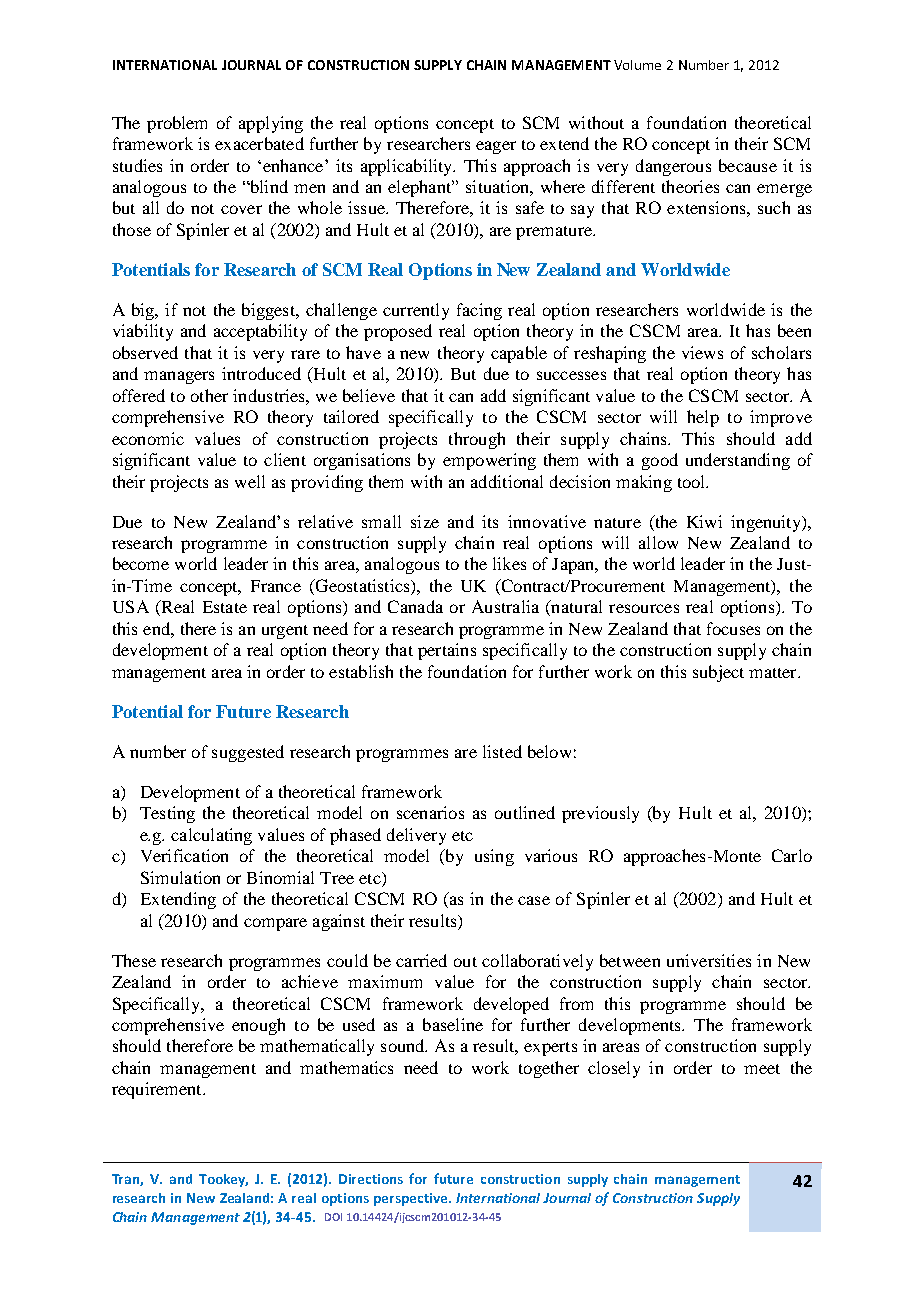 This screenshot has width=924, height=1308. I want to click on pertains, so click(447, 651).
